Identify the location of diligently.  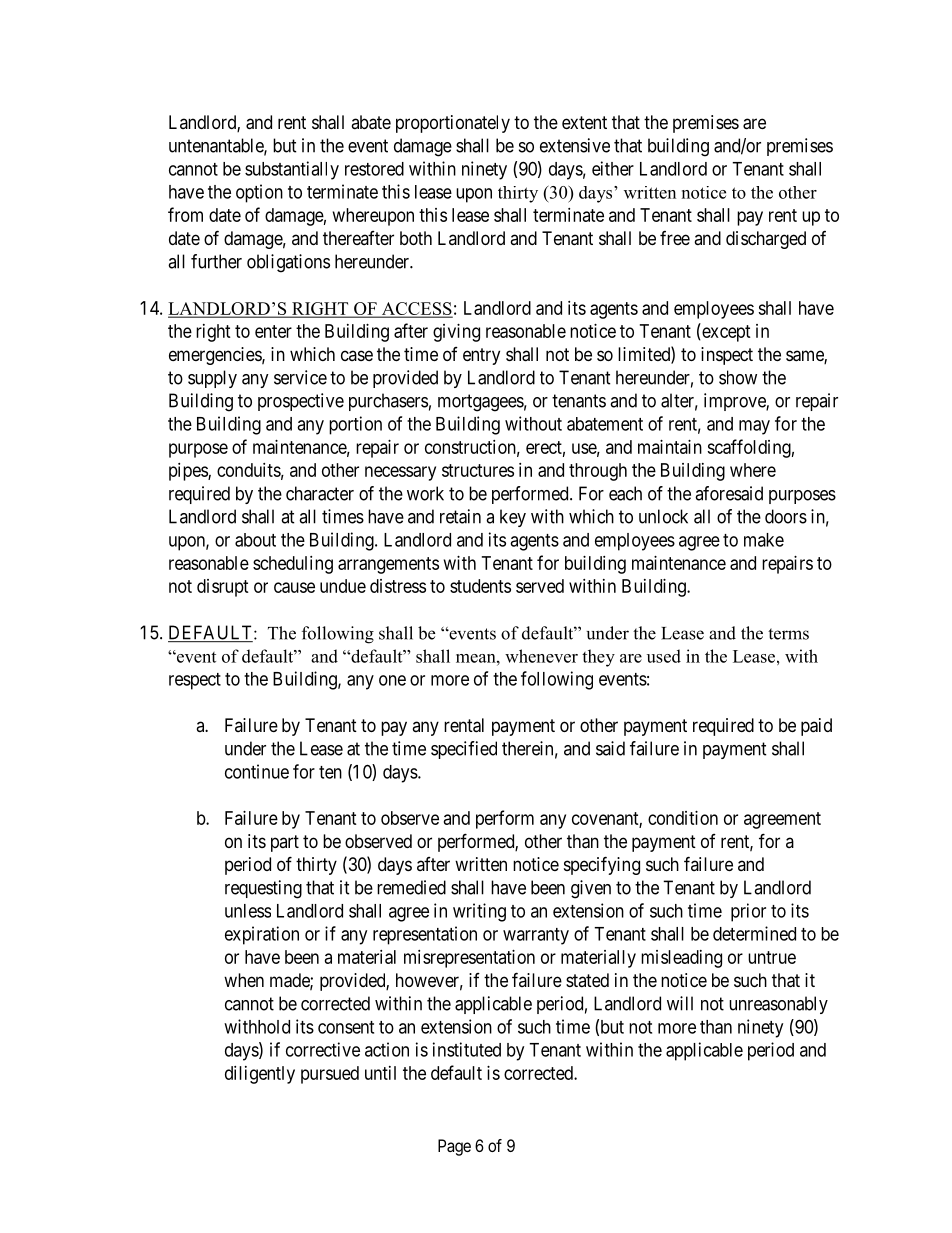
(260, 1075).
